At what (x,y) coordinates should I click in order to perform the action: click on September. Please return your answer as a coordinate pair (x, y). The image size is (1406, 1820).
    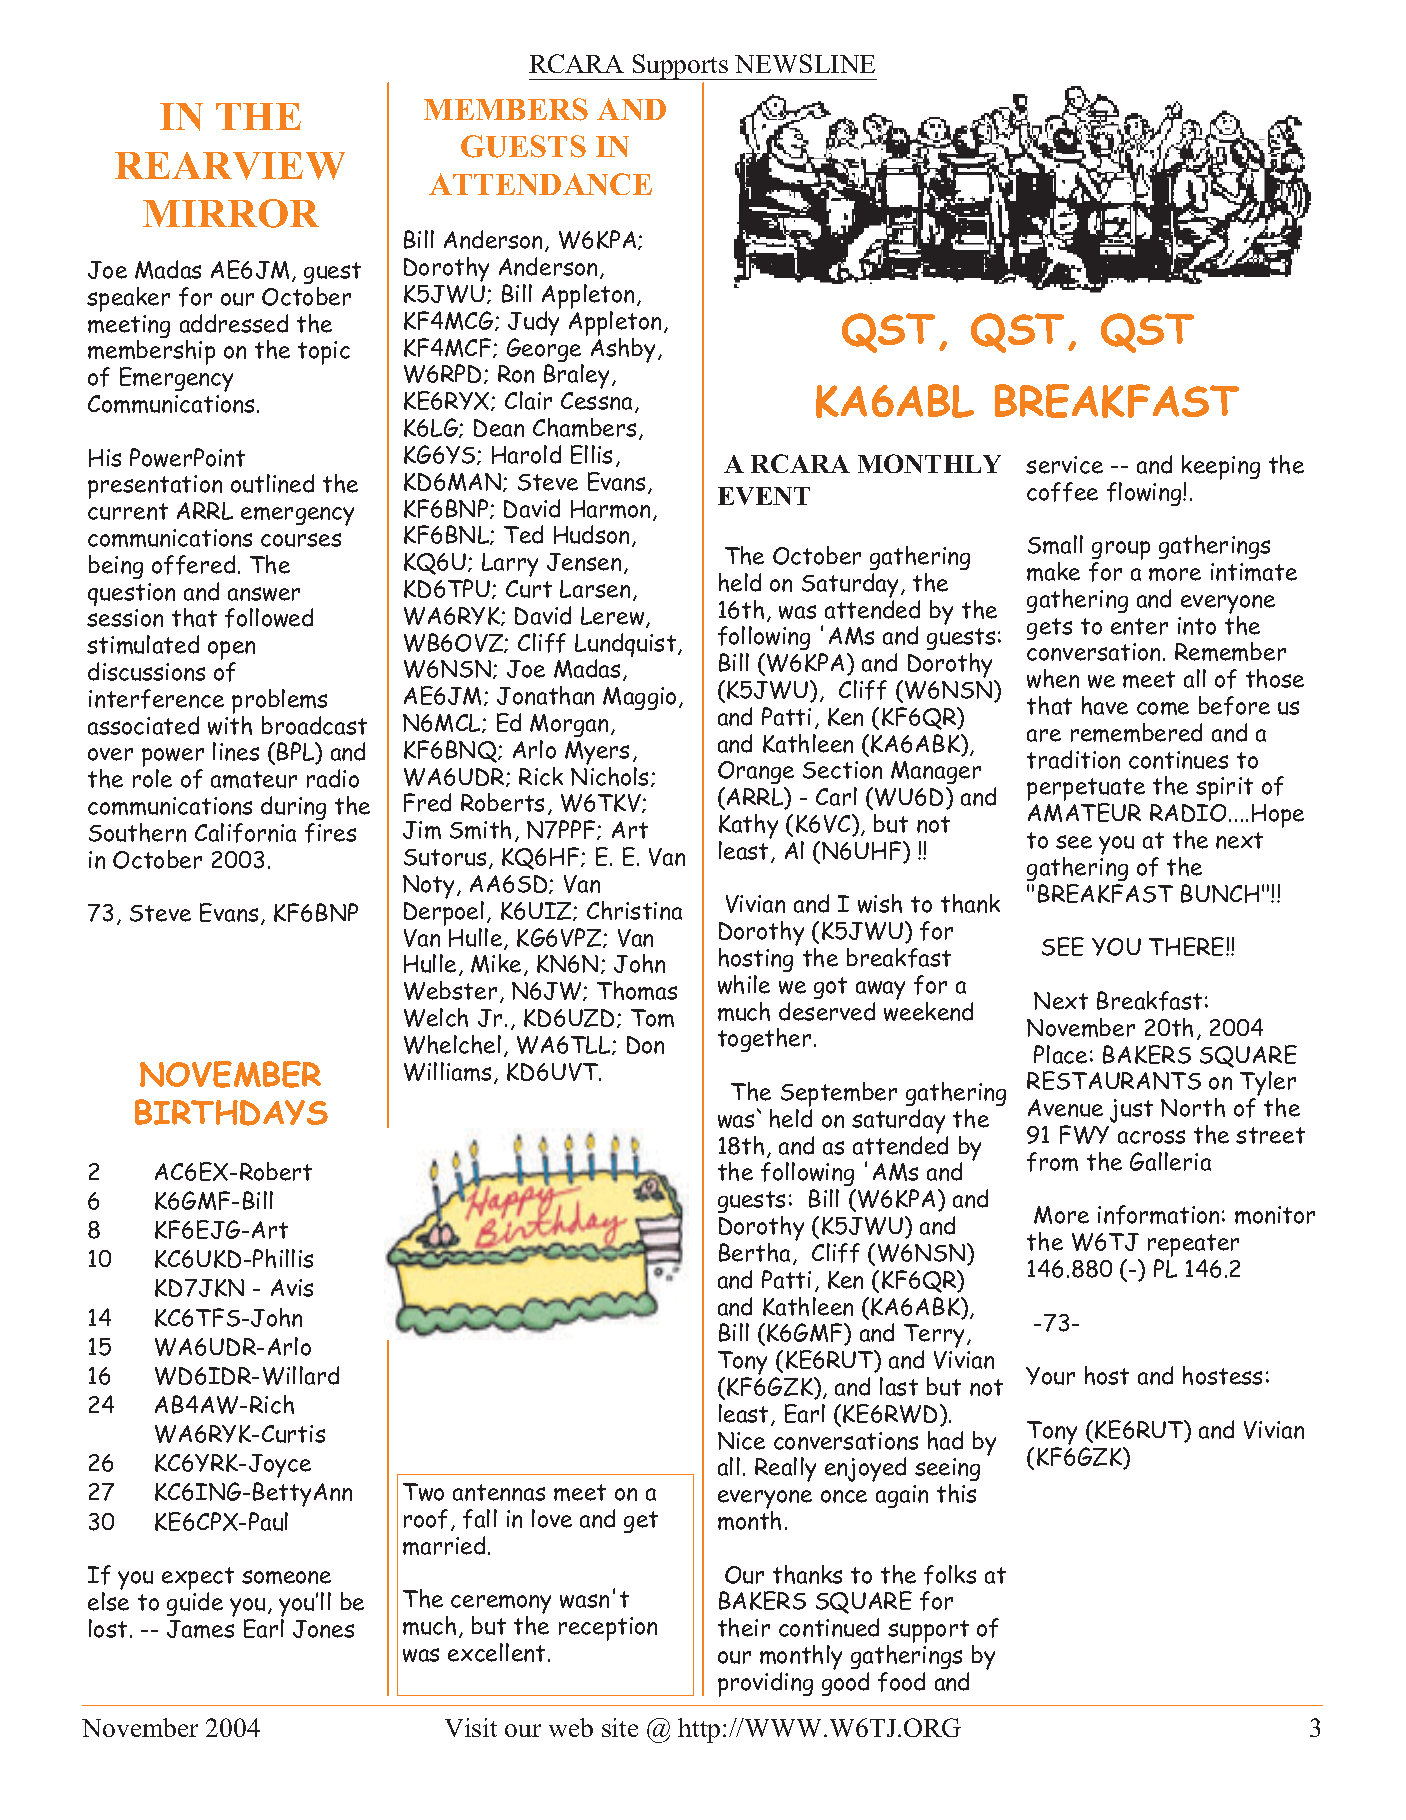
    Looking at the image, I should click on (839, 1096).
